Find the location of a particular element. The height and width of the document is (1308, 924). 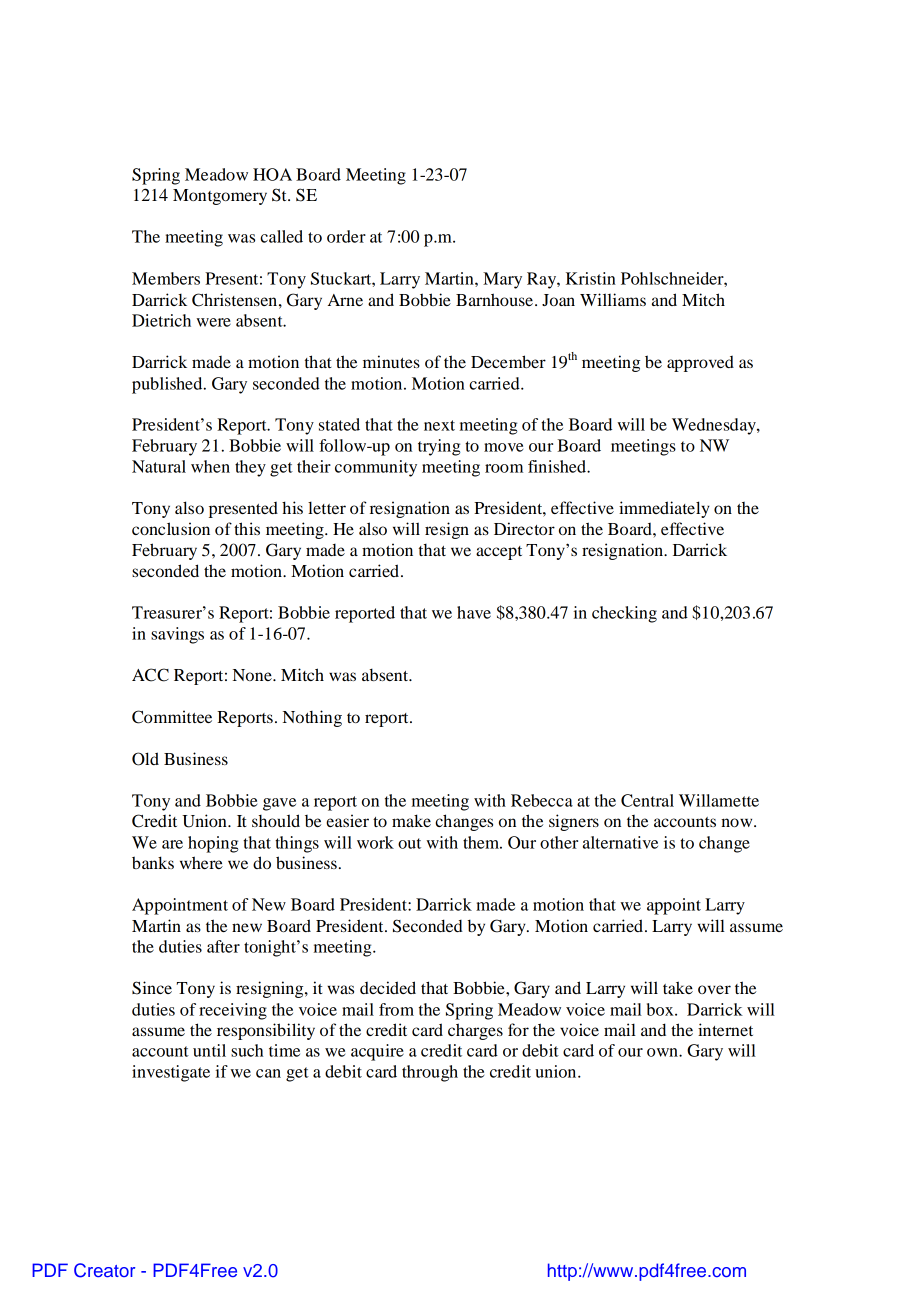

Creator is located at coordinates (104, 1270).
